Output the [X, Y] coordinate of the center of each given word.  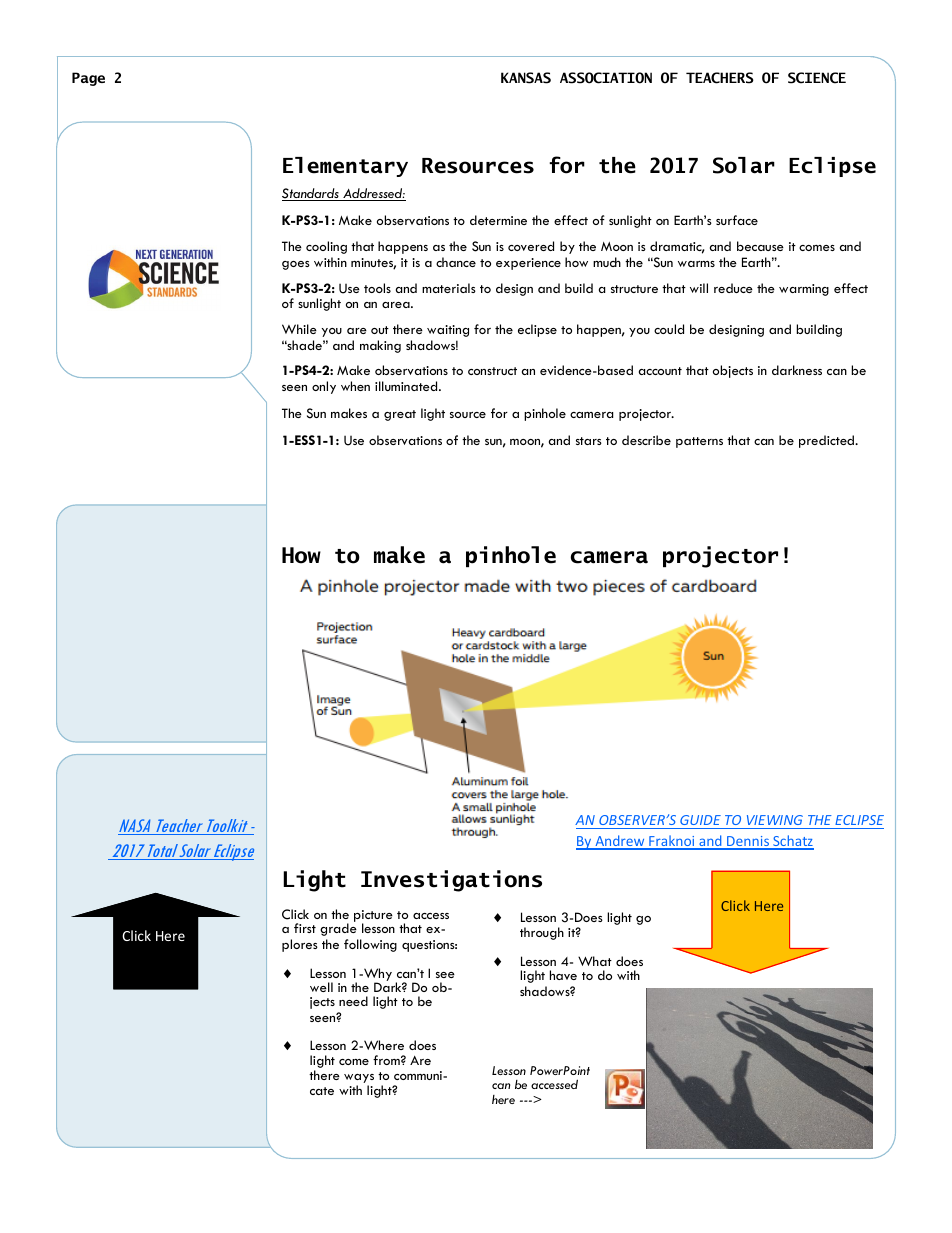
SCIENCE [817, 78]
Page [88, 79]
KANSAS [526, 78]
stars [589, 441]
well [321, 987]
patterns [699, 442]
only [324, 387]
